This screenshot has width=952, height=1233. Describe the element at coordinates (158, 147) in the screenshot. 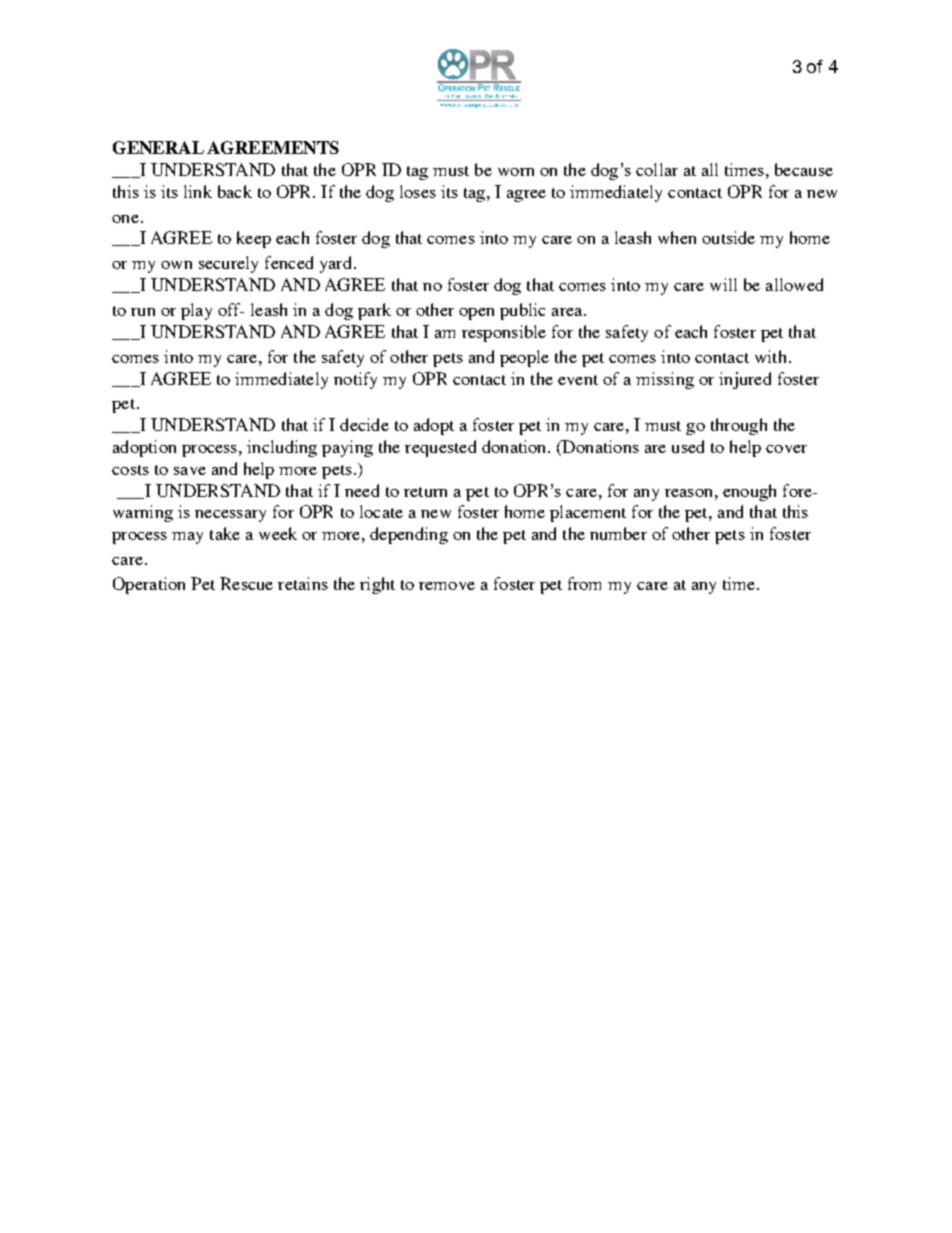

I see `GENERAL` at that location.
